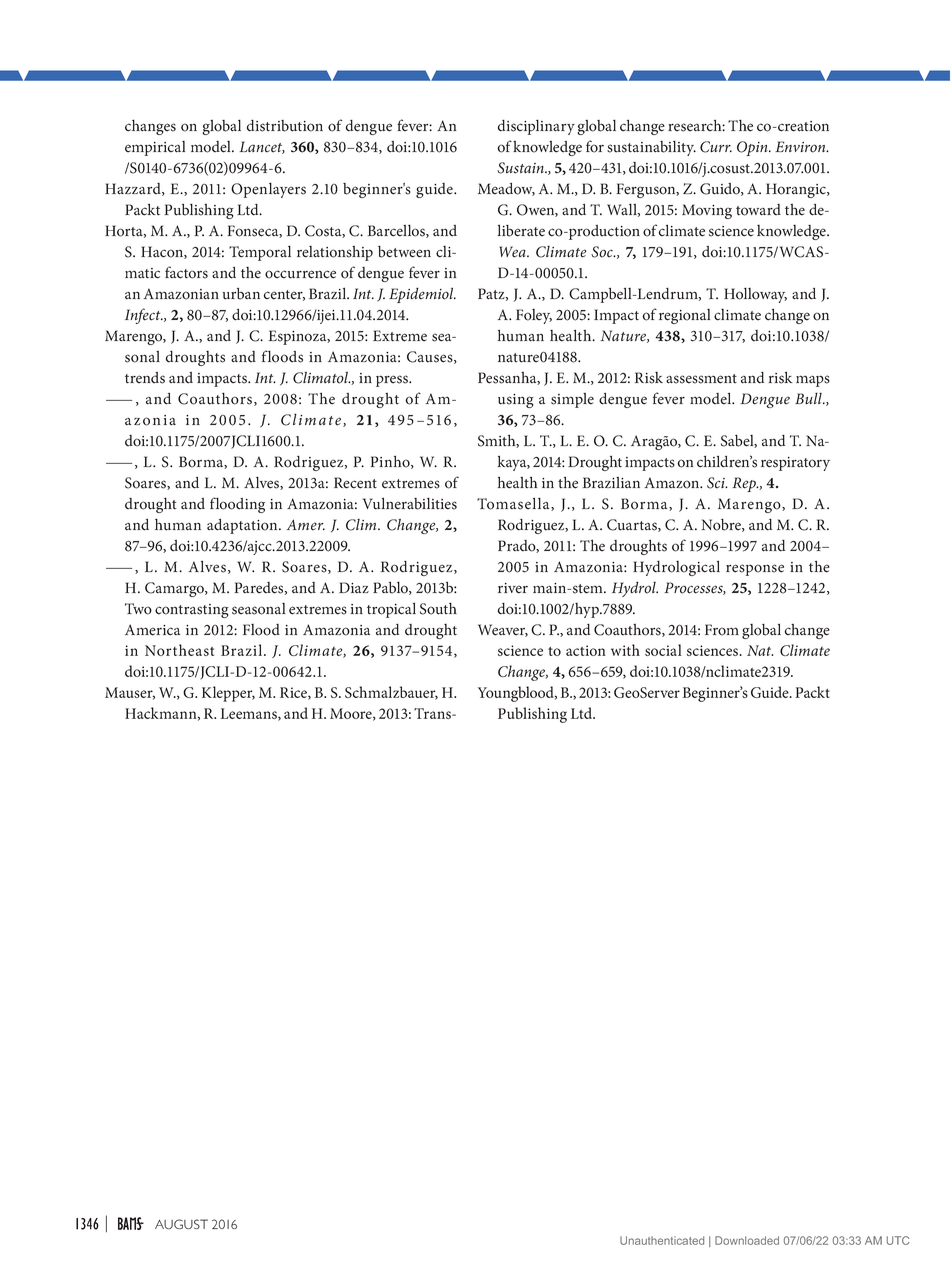 Image resolution: width=952 pixels, height=1270 pixels. Describe the element at coordinates (179, 650) in the screenshot. I see `Northeast` at that location.
